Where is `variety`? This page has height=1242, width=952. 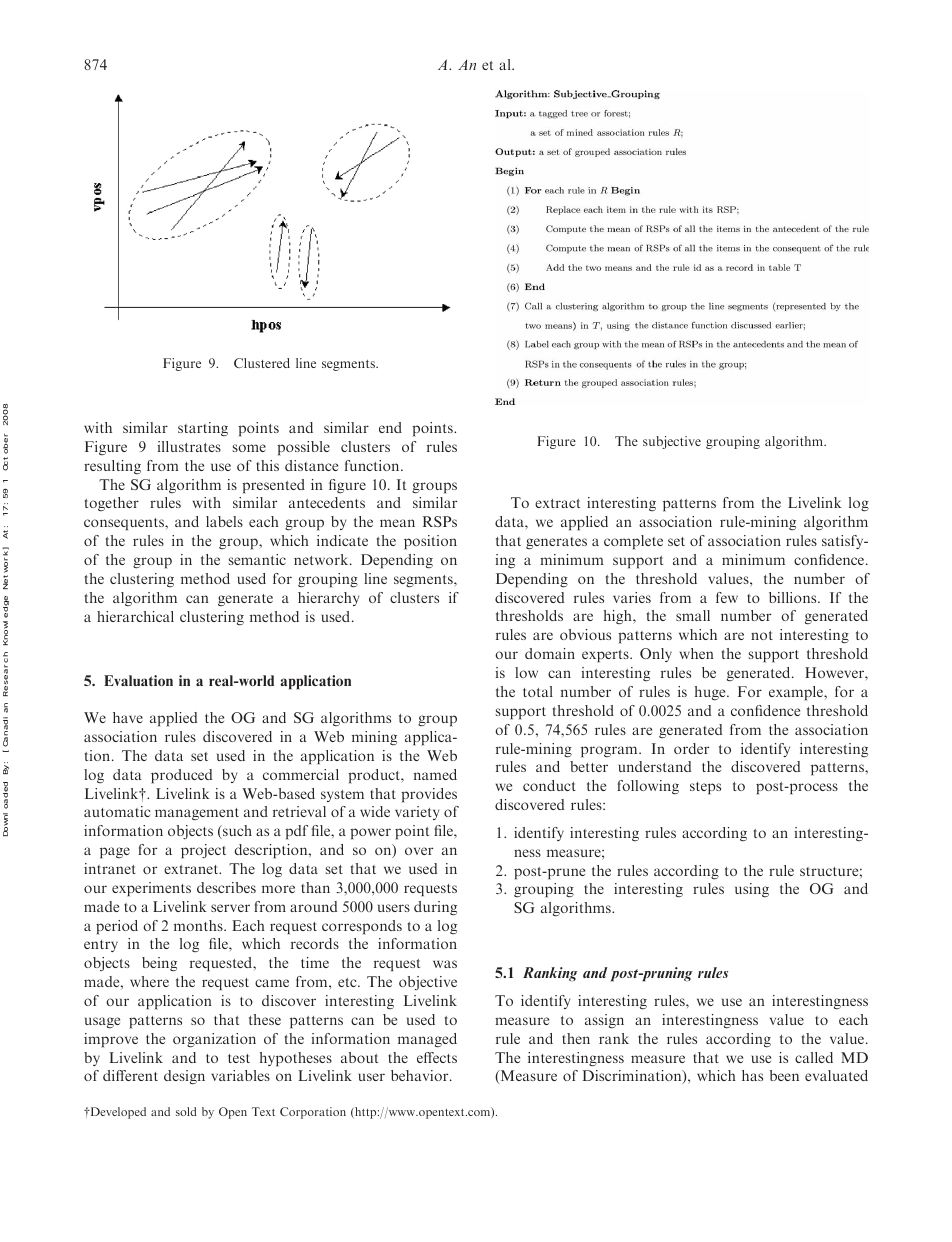 variety is located at coordinates (417, 813).
